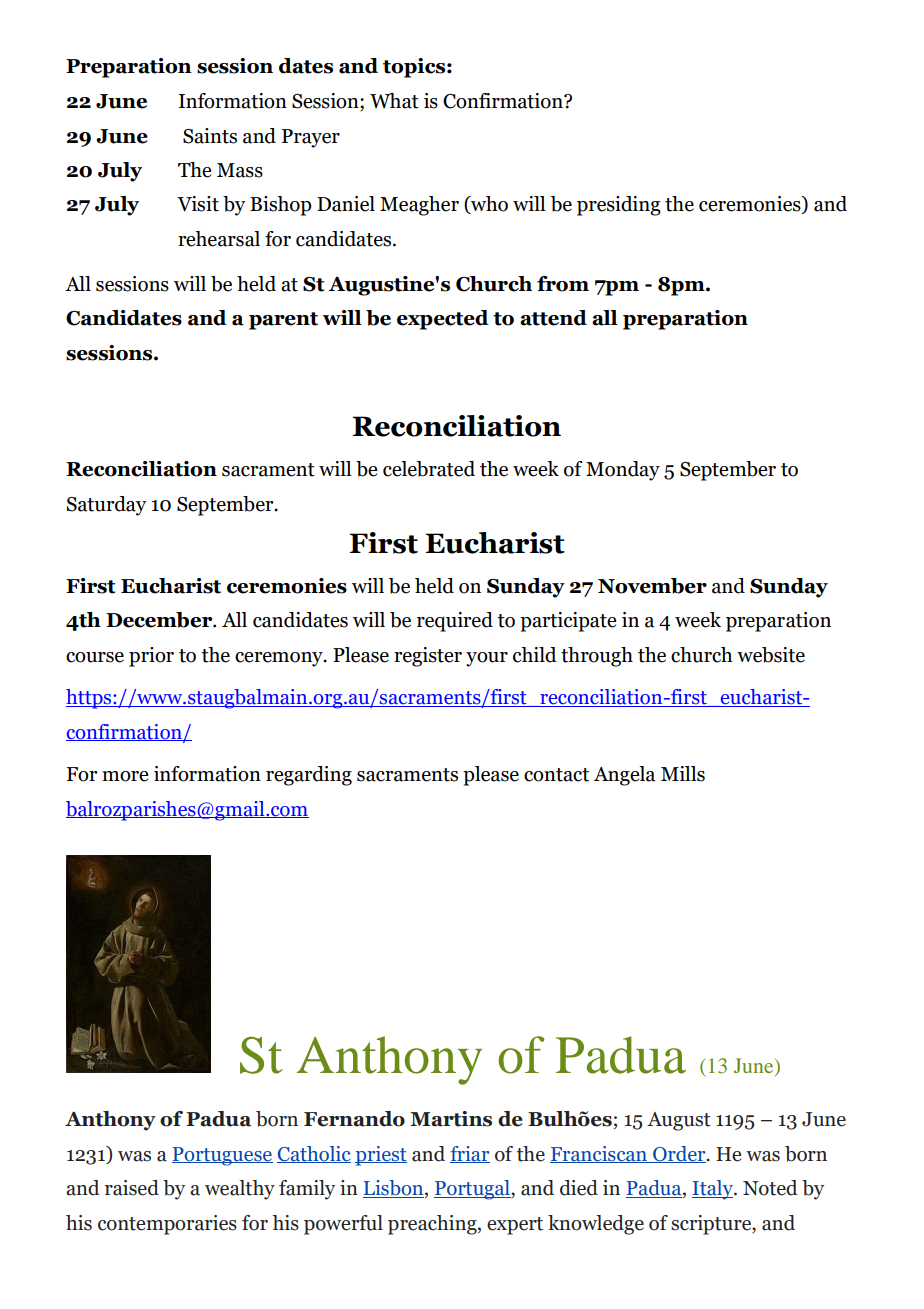 This image has height=1309, width=924. Describe the element at coordinates (428, 657) in the image. I see `register` at that location.
